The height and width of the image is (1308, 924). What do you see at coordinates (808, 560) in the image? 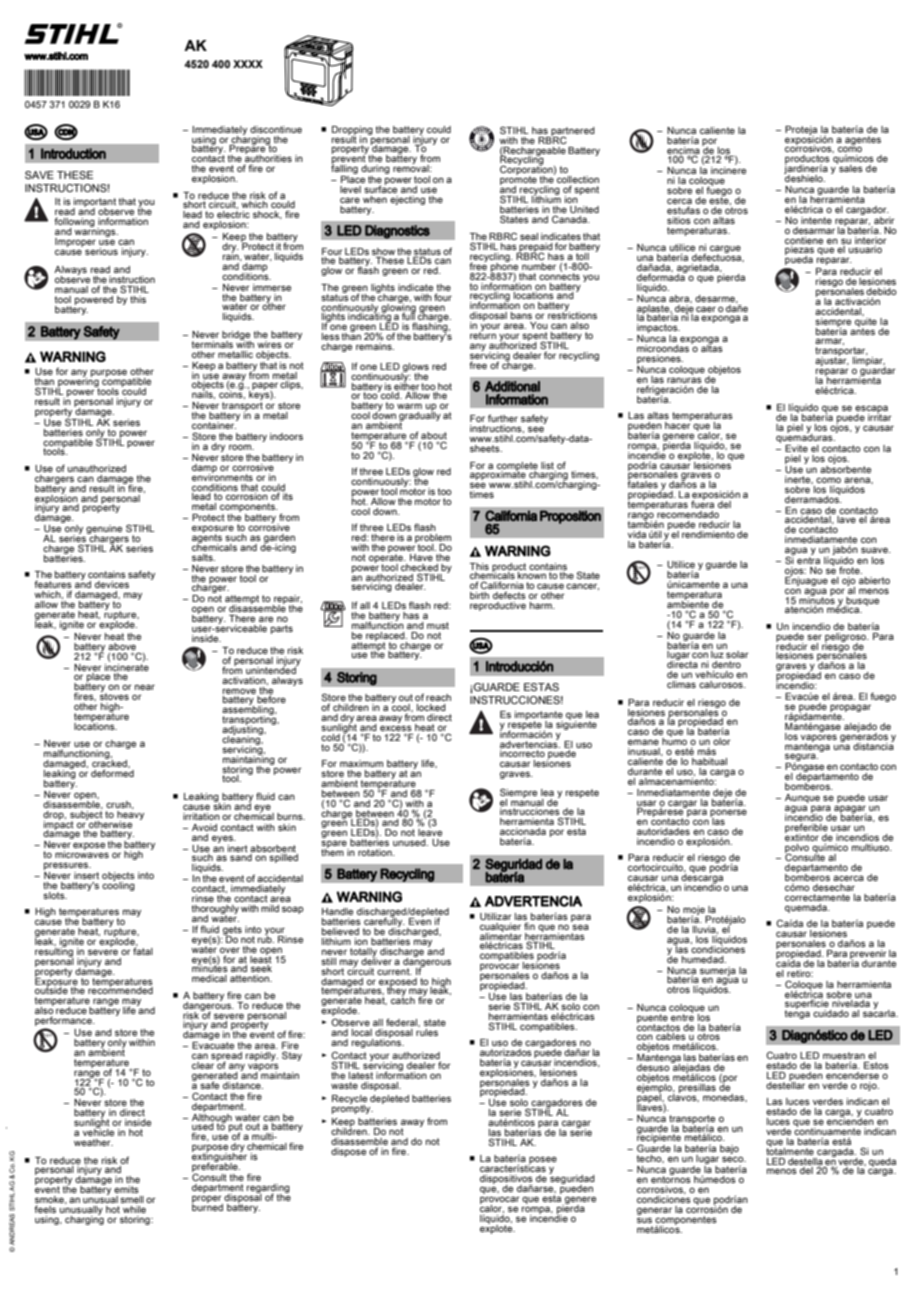
I see `entra` at bounding box center [808, 560].
